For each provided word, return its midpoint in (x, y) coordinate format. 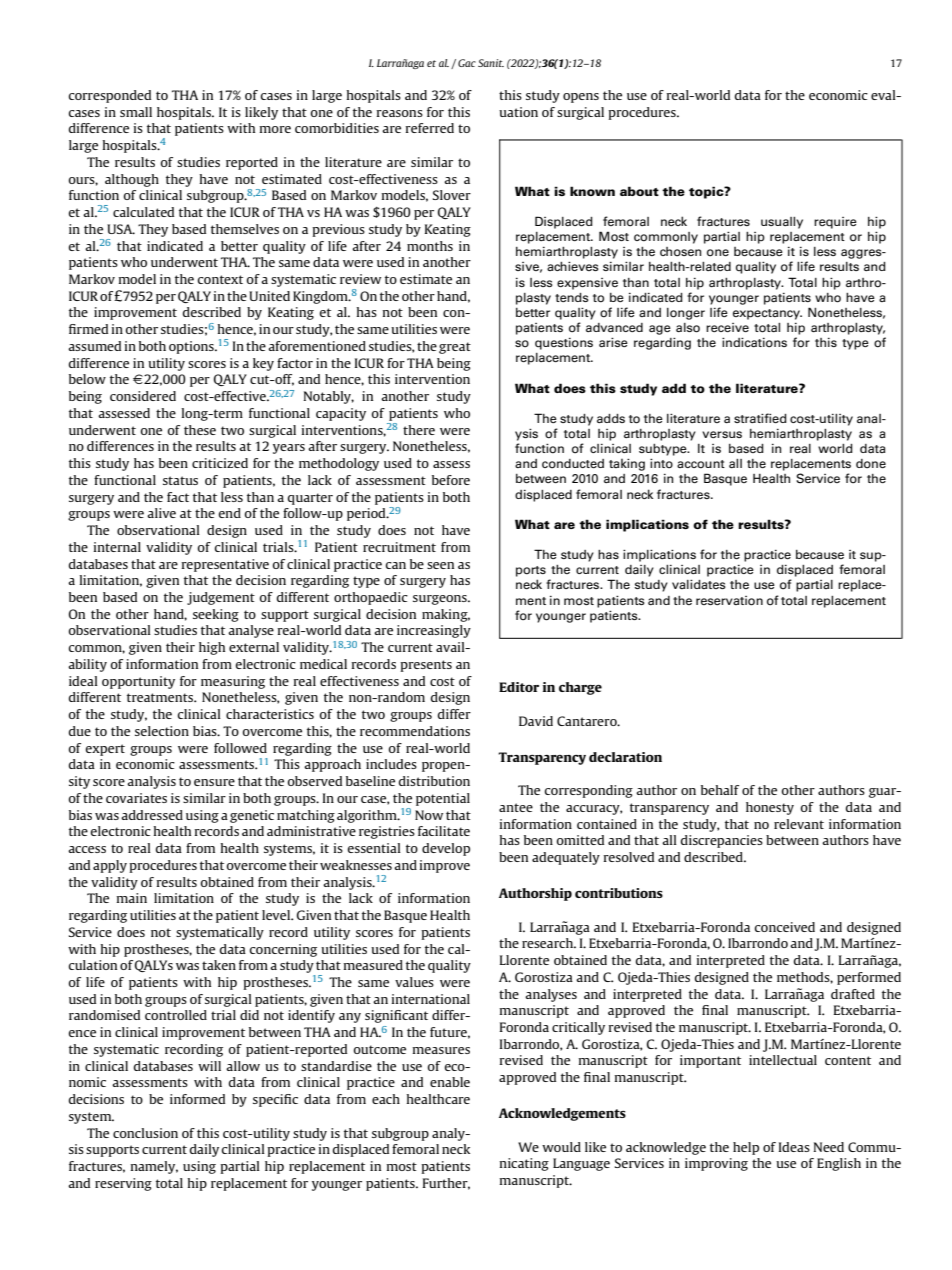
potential (443, 799)
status (180, 480)
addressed (152, 815)
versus (722, 434)
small (136, 112)
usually (782, 223)
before (451, 480)
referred (430, 128)
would (561, 1147)
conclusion (145, 1133)
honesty (770, 808)
